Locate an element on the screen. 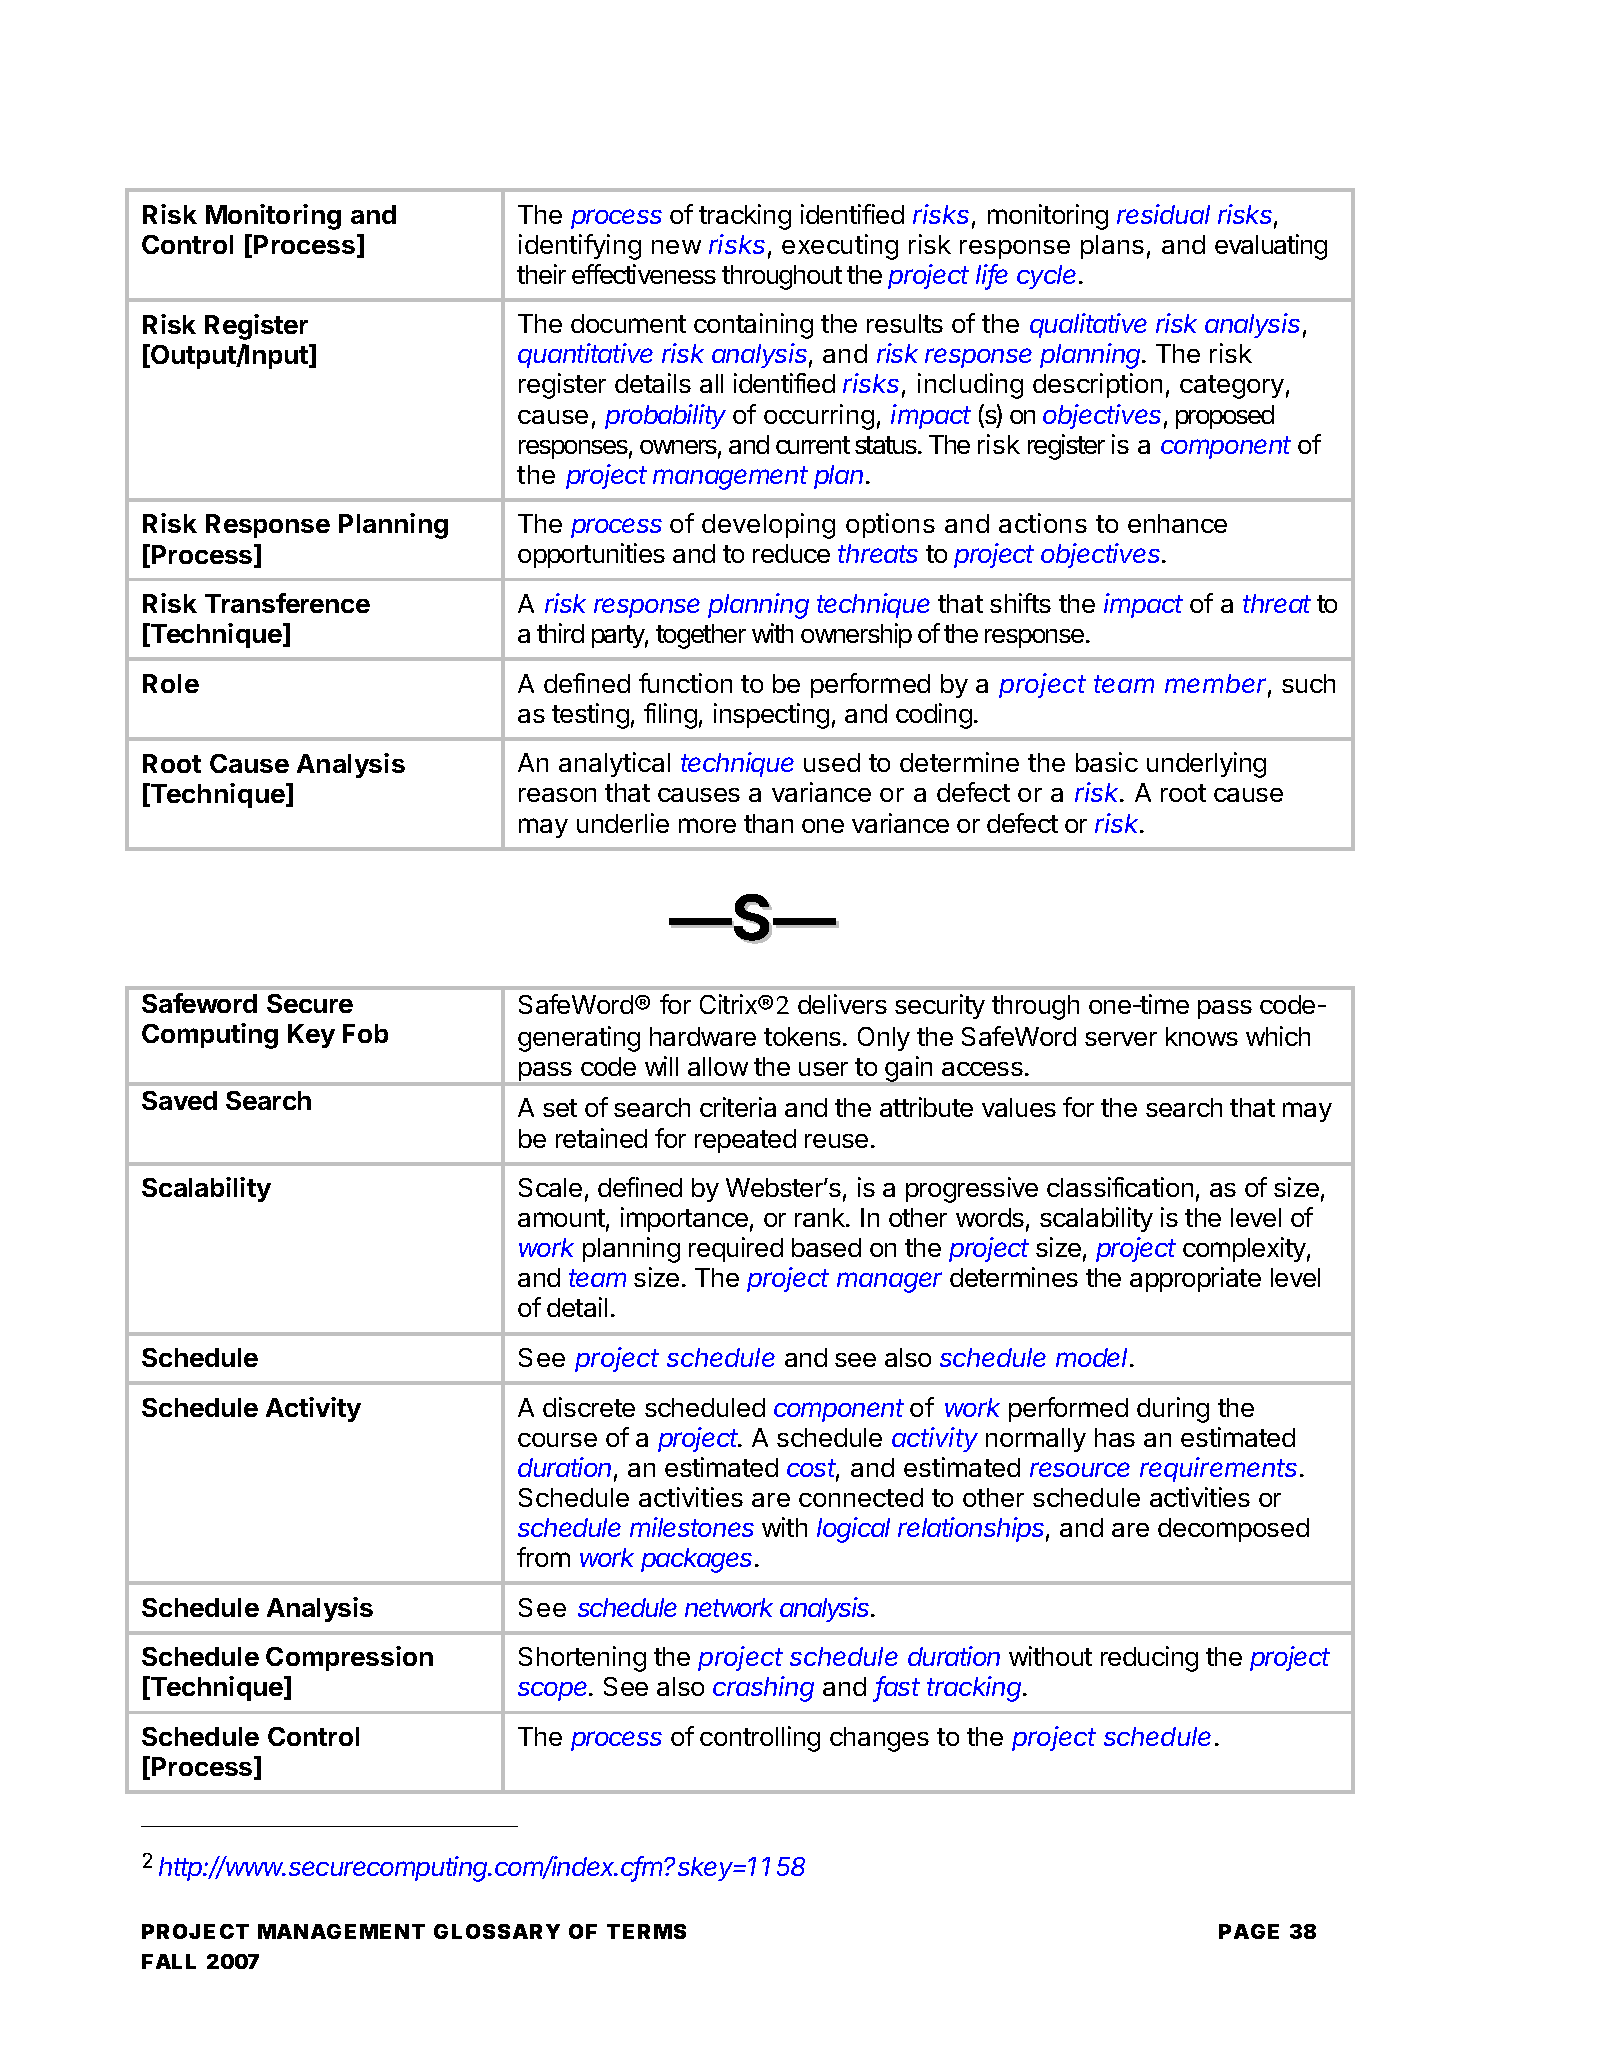  knows is located at coordinates (1202, 1036).
